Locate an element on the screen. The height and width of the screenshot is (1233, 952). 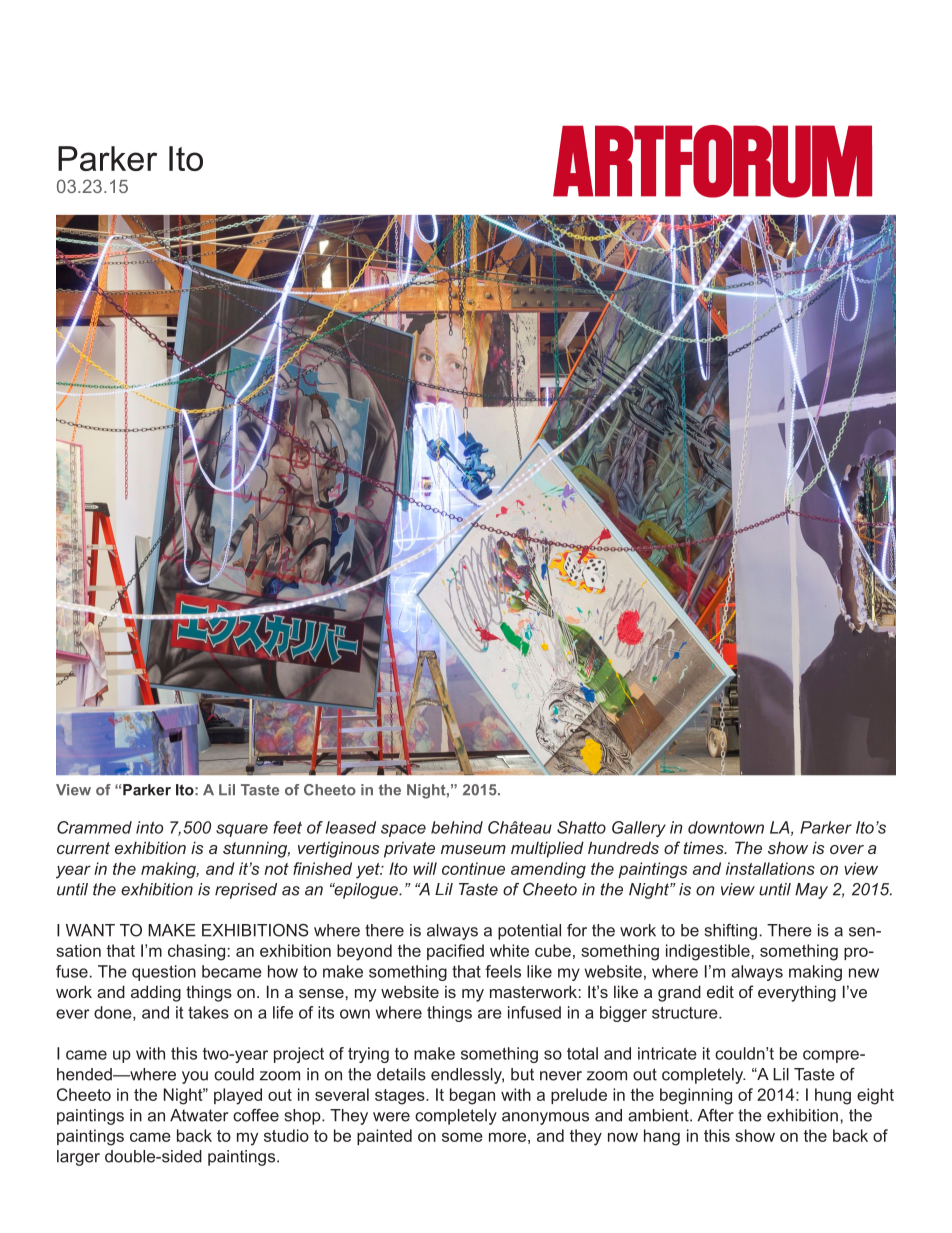
shifting is located at coordinates (731, 932).
